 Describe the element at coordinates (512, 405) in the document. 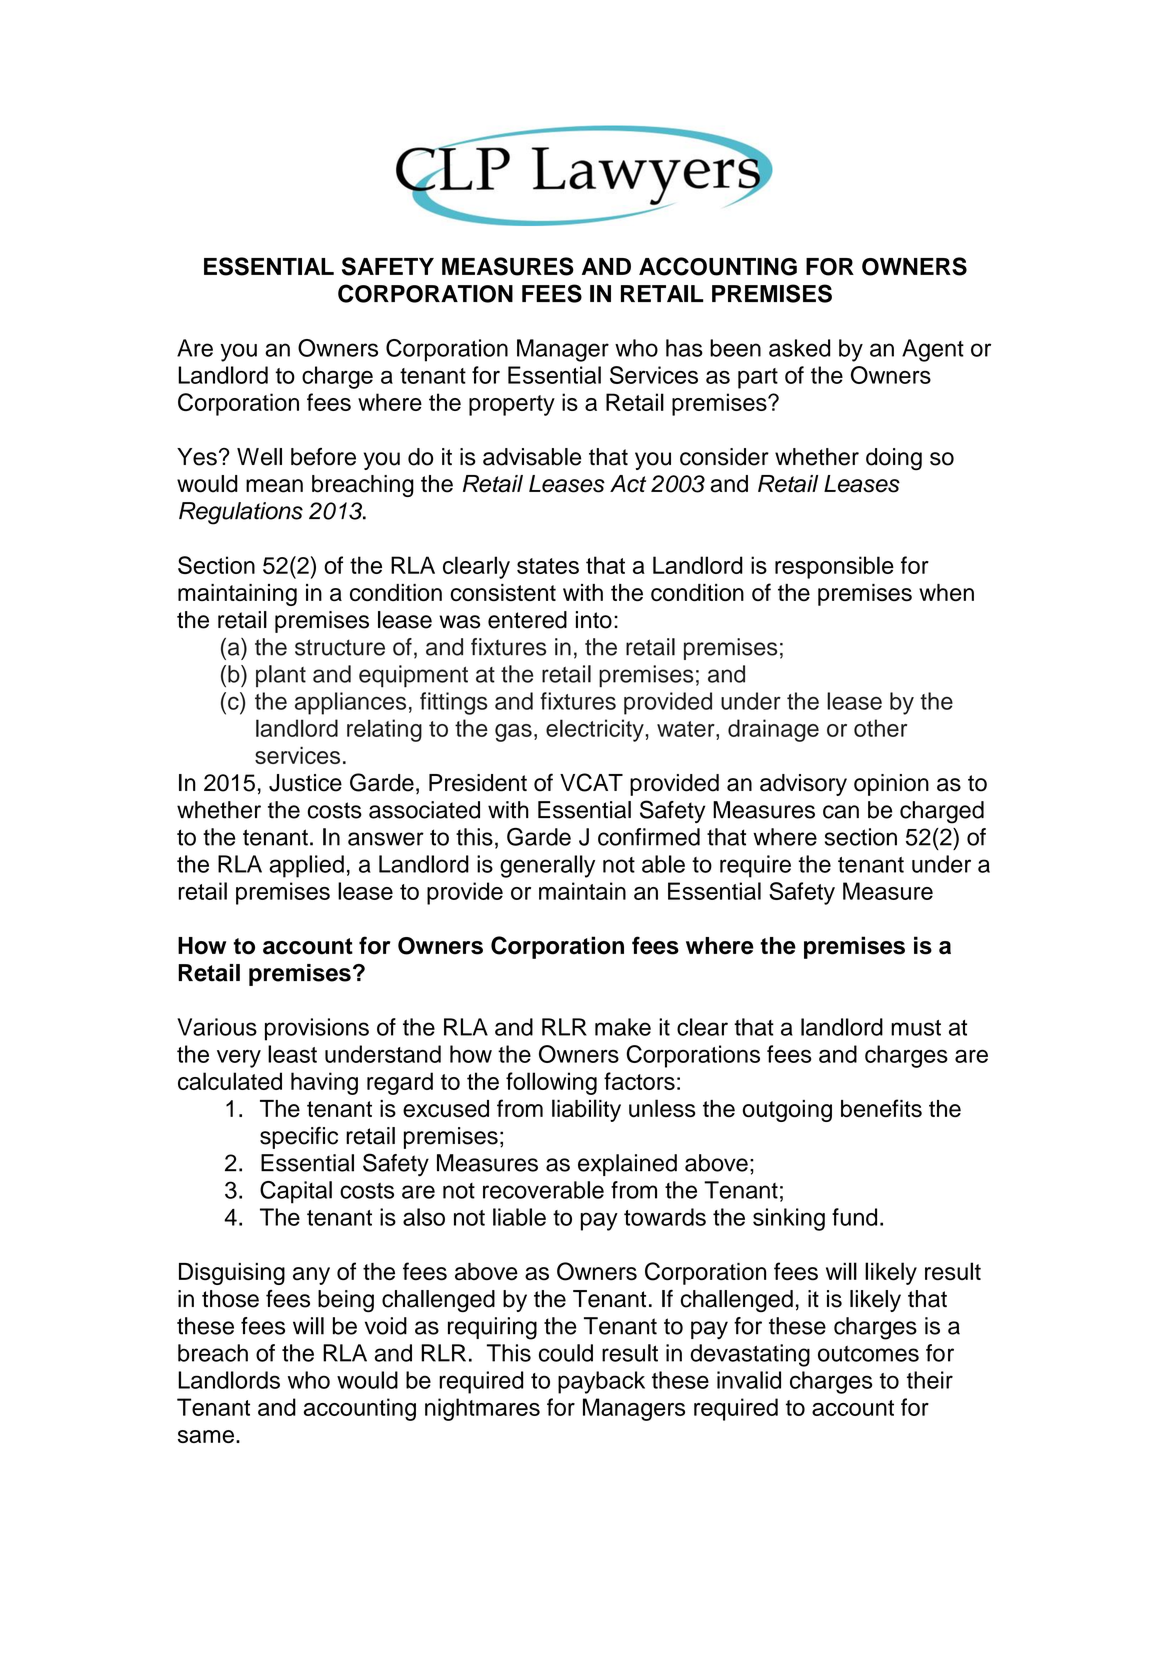

I see `property` at that location.
